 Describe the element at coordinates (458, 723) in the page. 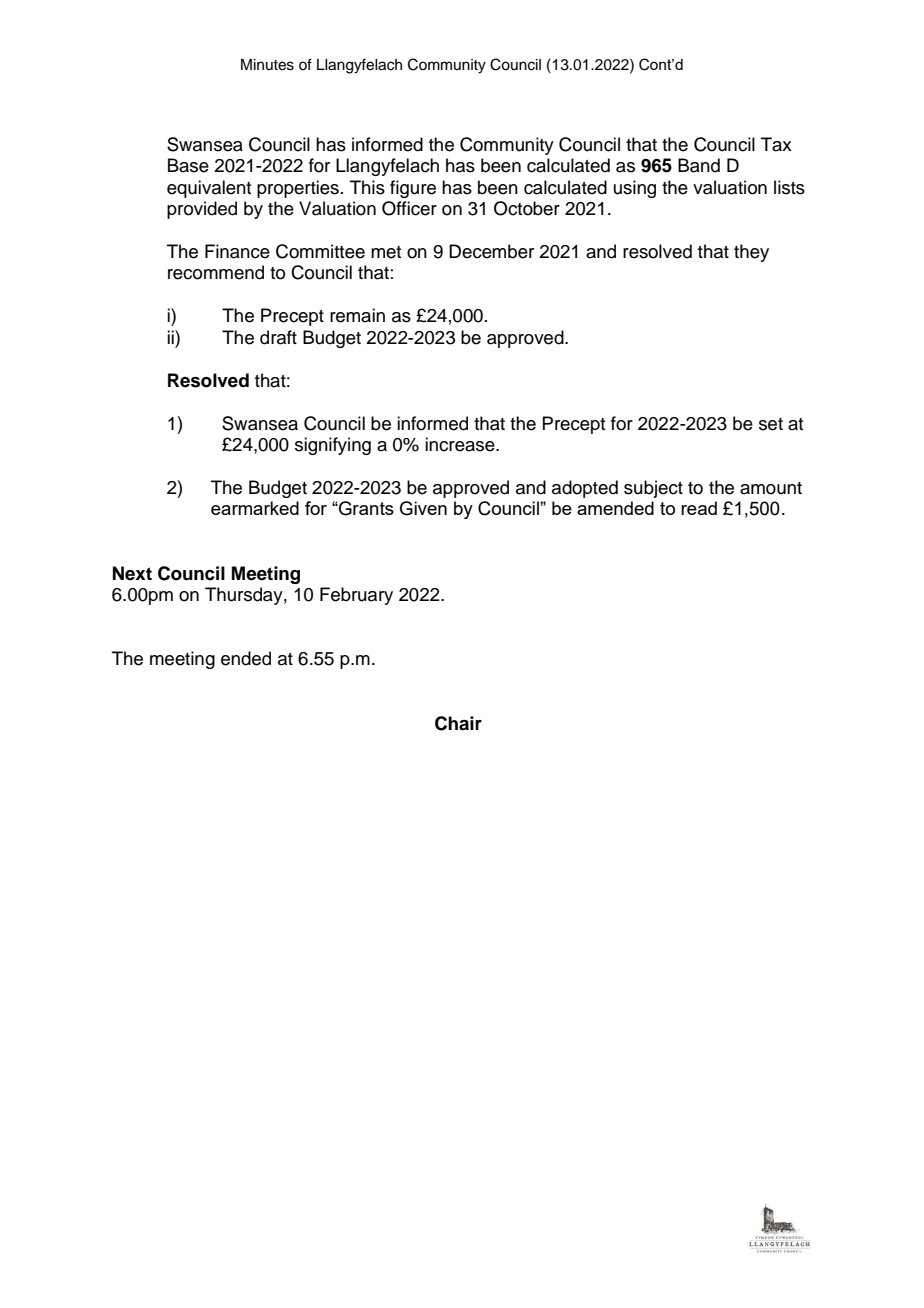

I see `Chair` at that location.
